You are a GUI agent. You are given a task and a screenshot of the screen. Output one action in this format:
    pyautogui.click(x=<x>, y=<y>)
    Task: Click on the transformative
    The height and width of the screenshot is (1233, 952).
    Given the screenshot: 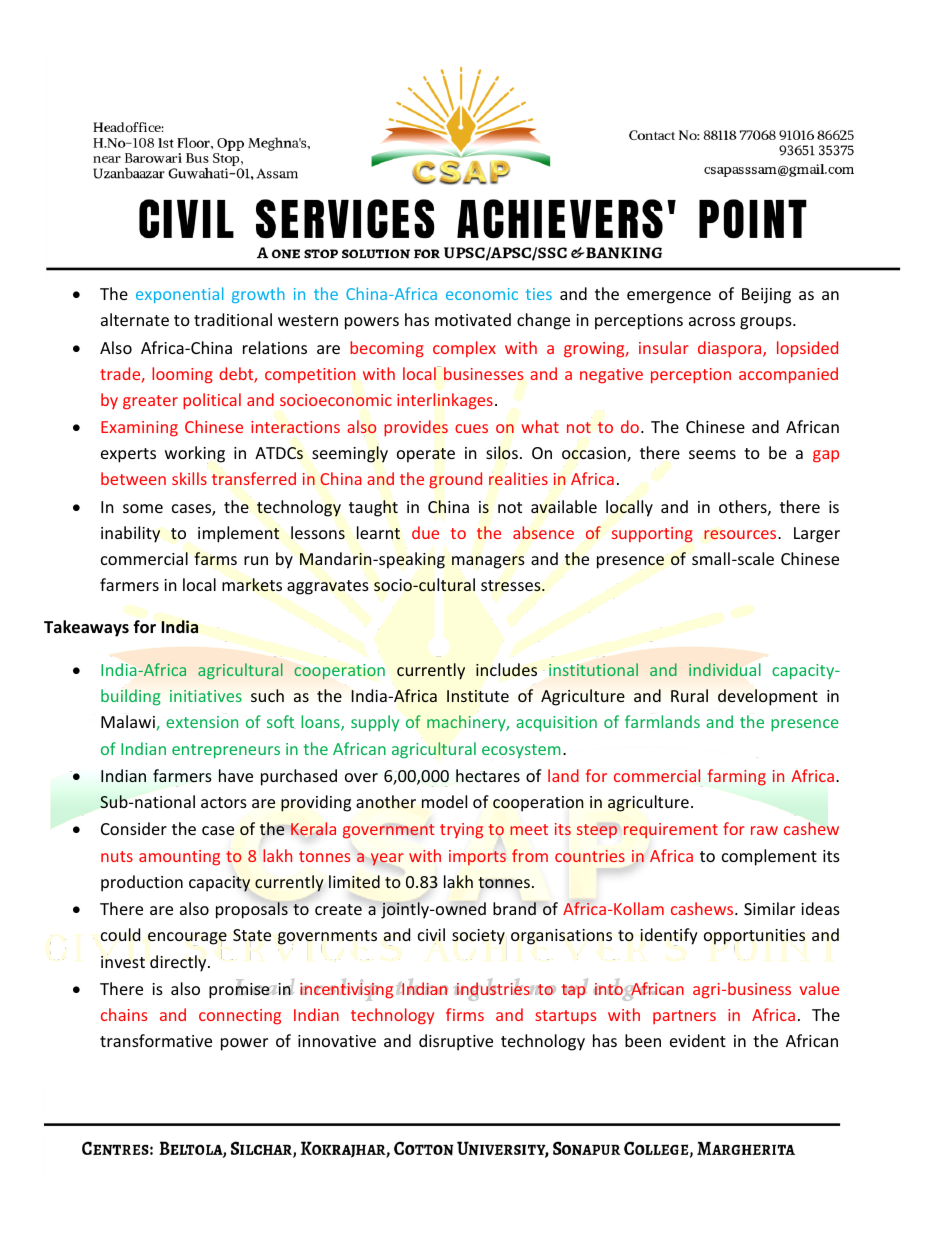 What is the action you would take?
    pyautogui.click(x=156, y=1040)
